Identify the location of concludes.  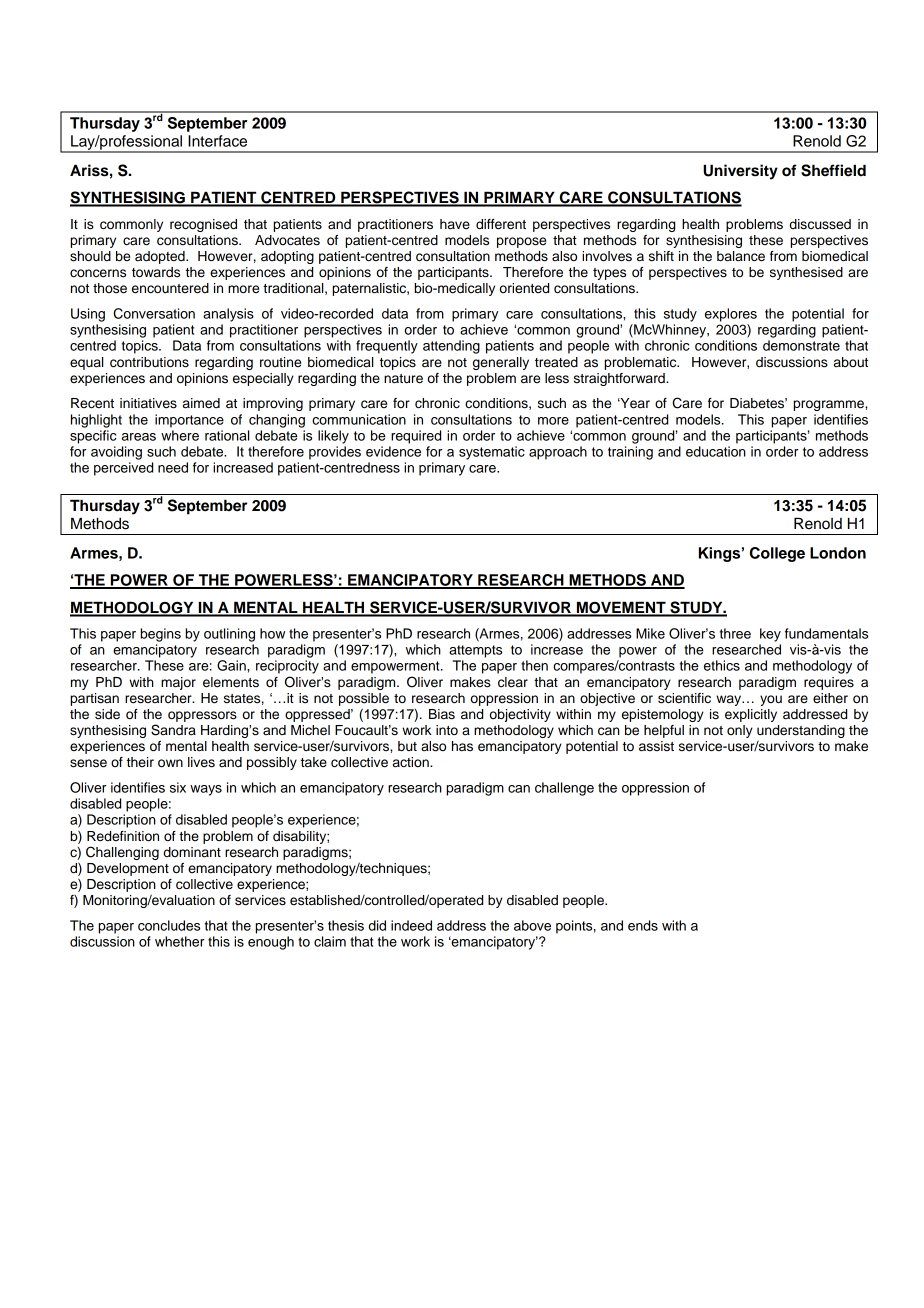
(169, 925).
